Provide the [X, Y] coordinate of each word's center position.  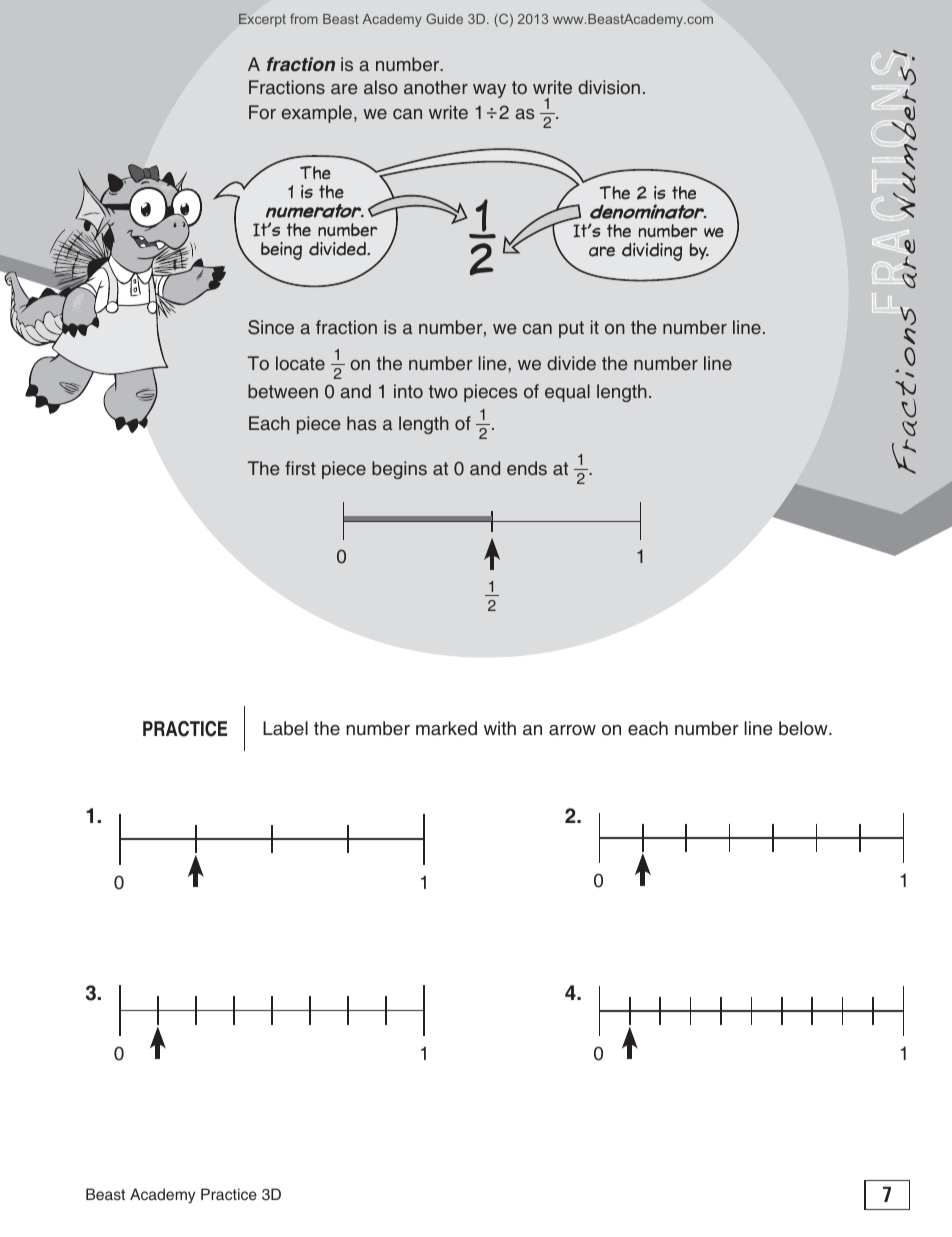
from [304, 19]
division [609, 87]
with [500, 728]
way [489, 91]
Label [285, 728]
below [804, 728]
